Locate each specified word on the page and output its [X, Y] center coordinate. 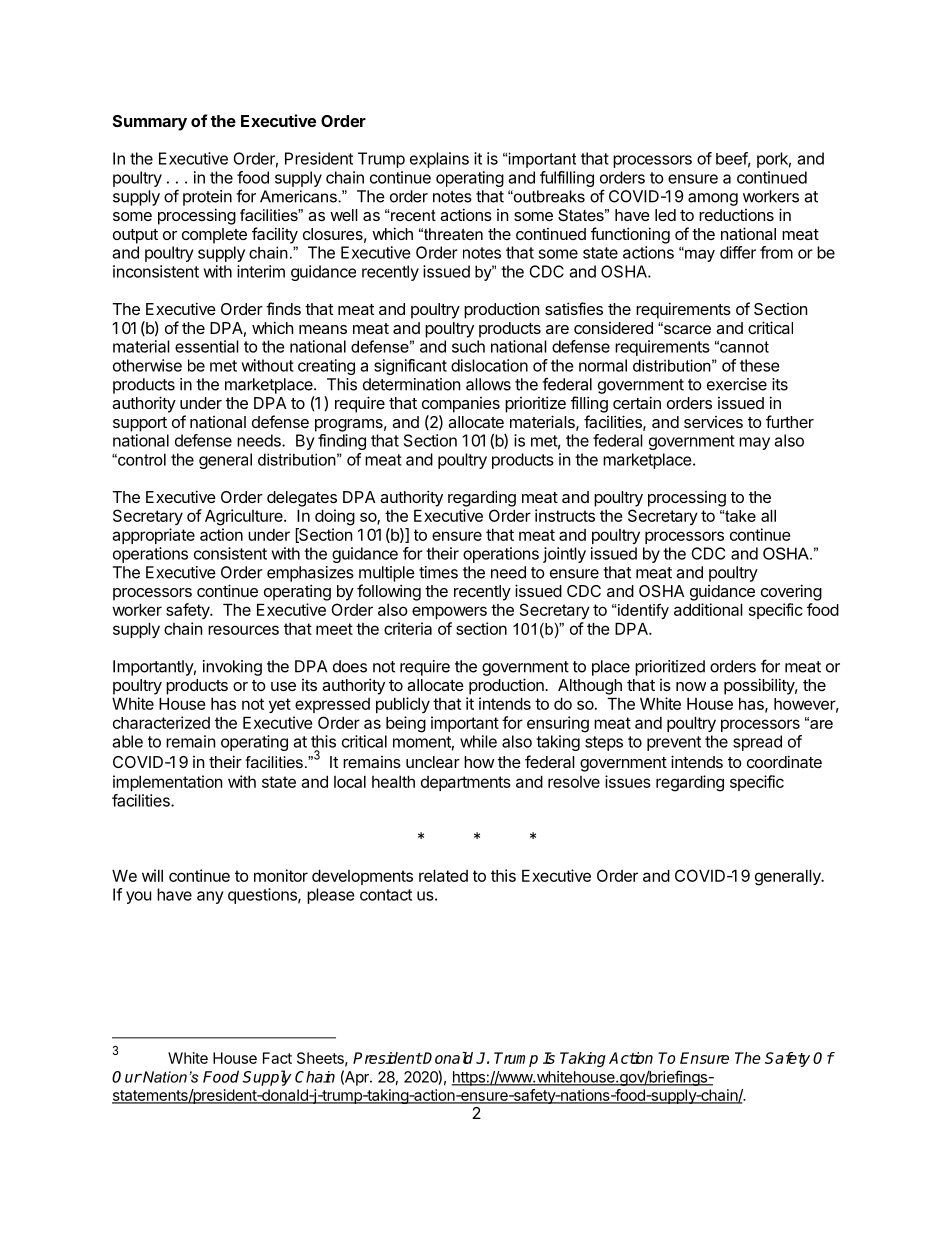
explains [439, 160]
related [443, 875]
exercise [737, 384]
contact [386, 895]
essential [207, 346]
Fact [277, 1058]
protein [207, 198]
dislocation [489, 365]
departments [466, 783]
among [713, 199]
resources [243, 630]
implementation [167, 783]
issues [628, 781]
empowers [449, 612]
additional [708, 609]
